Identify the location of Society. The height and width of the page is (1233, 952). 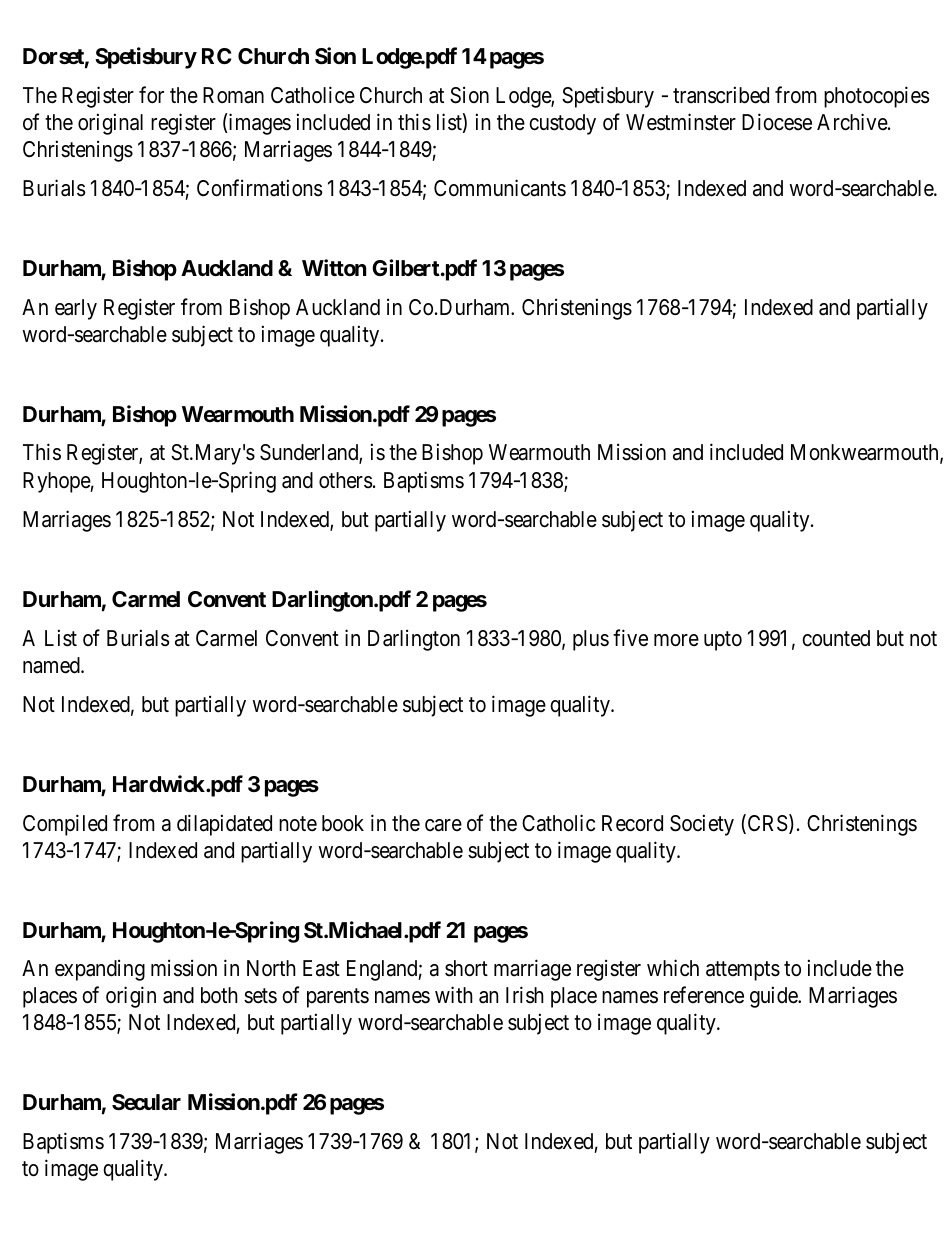
(702, 825).
